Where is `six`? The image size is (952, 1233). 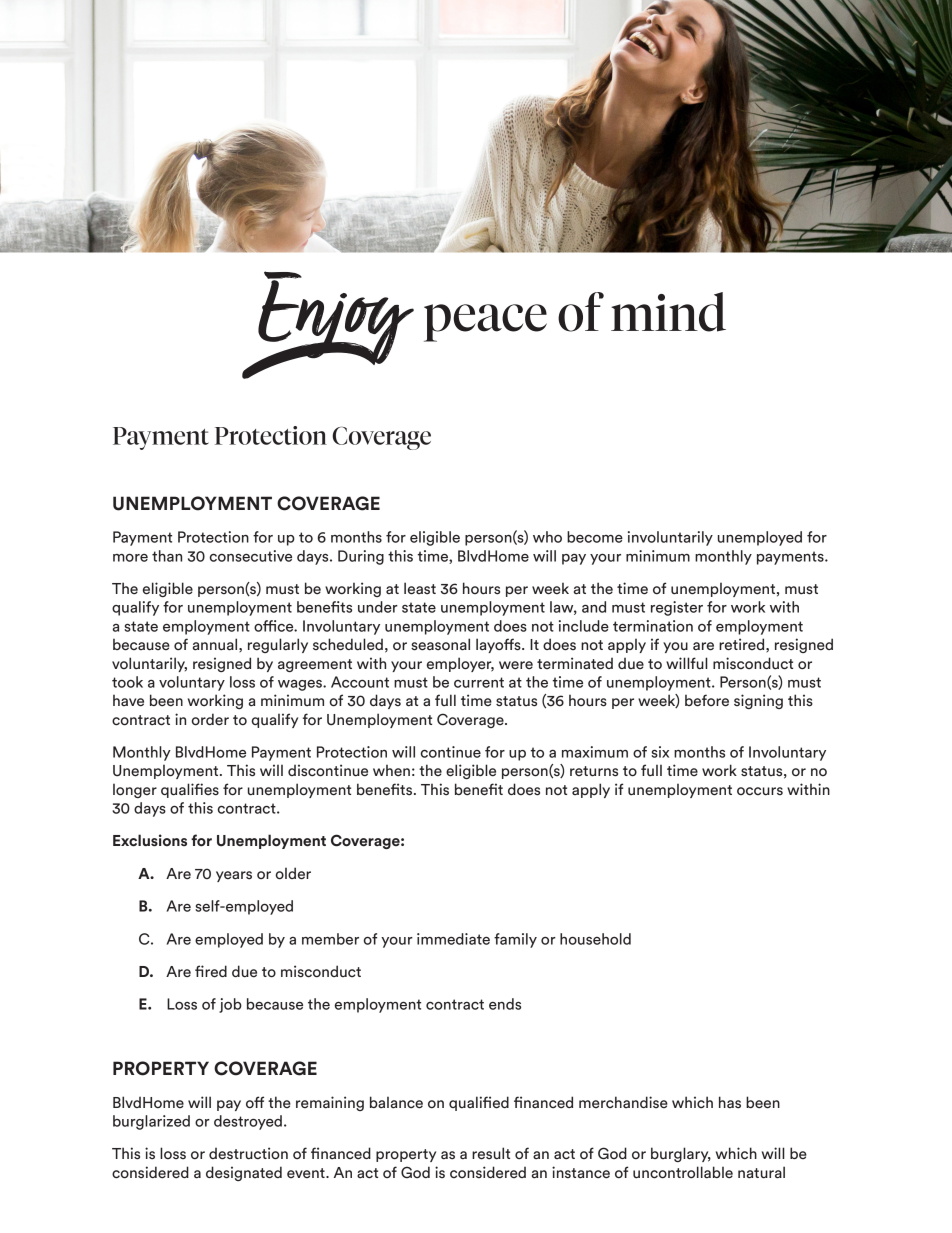 six is located at coordinates (660, 752).
